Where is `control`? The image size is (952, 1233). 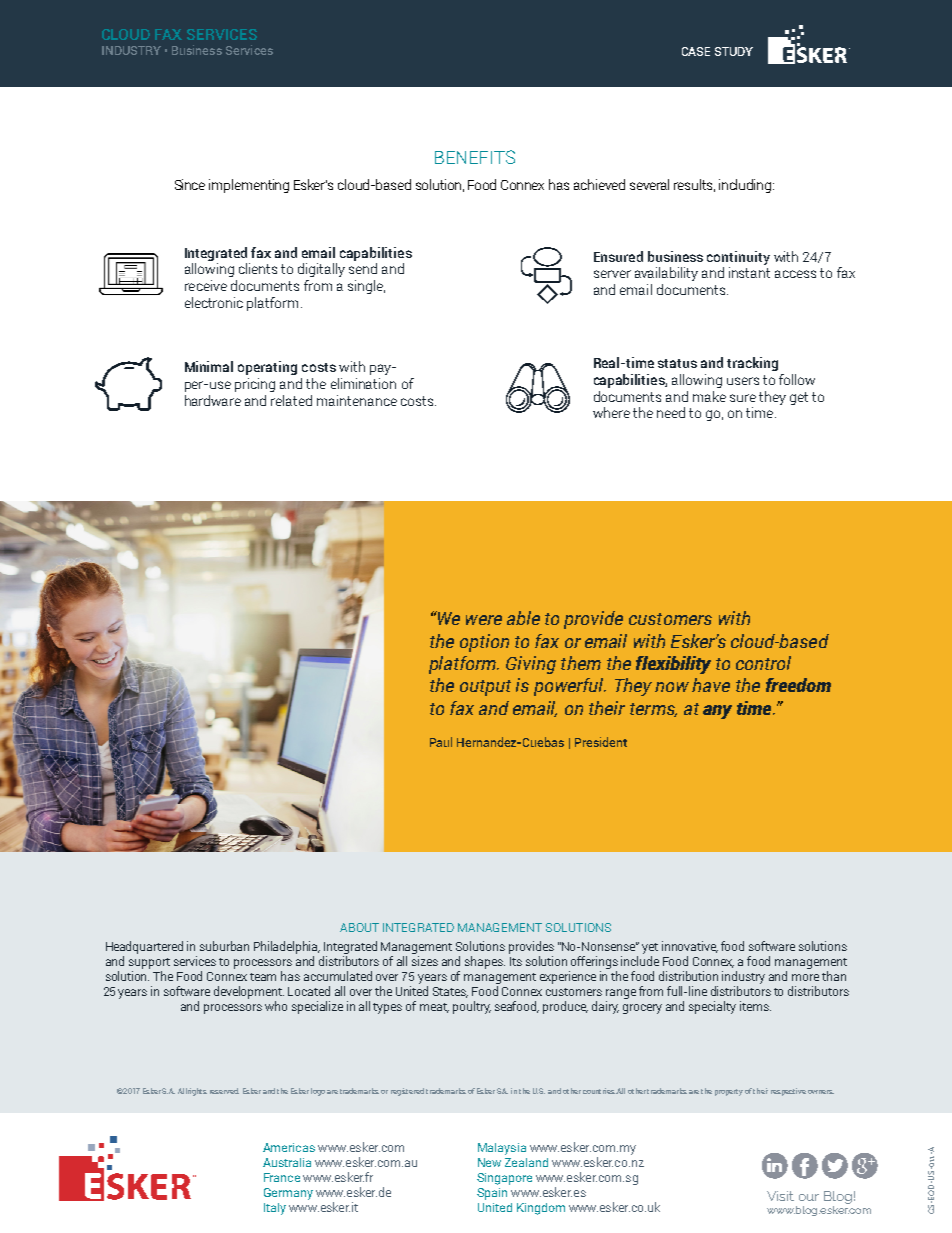
control is located at coordinates (763, 663).
